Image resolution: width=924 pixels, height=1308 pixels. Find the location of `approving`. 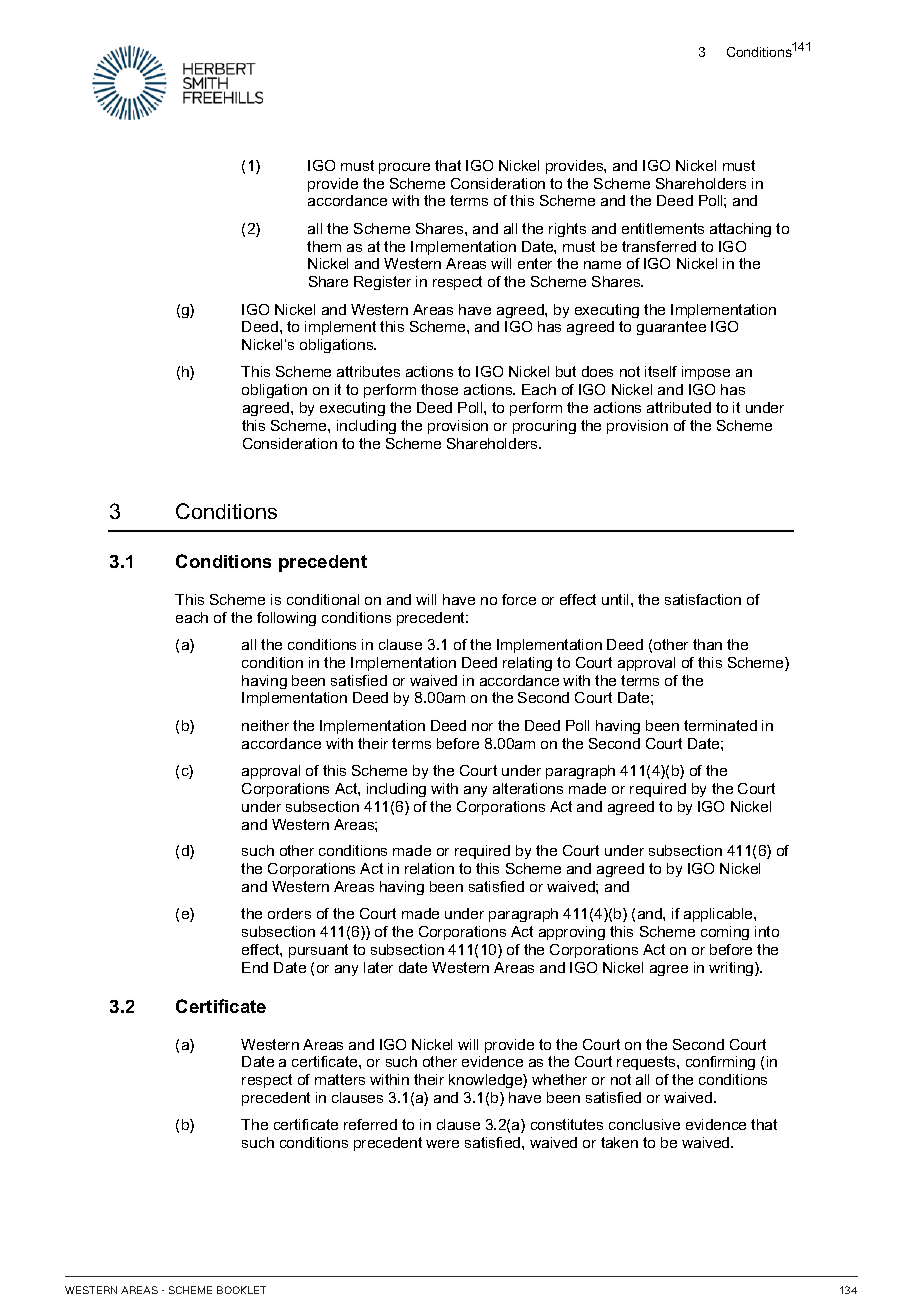

approving is located at coordinates (572, 933).
